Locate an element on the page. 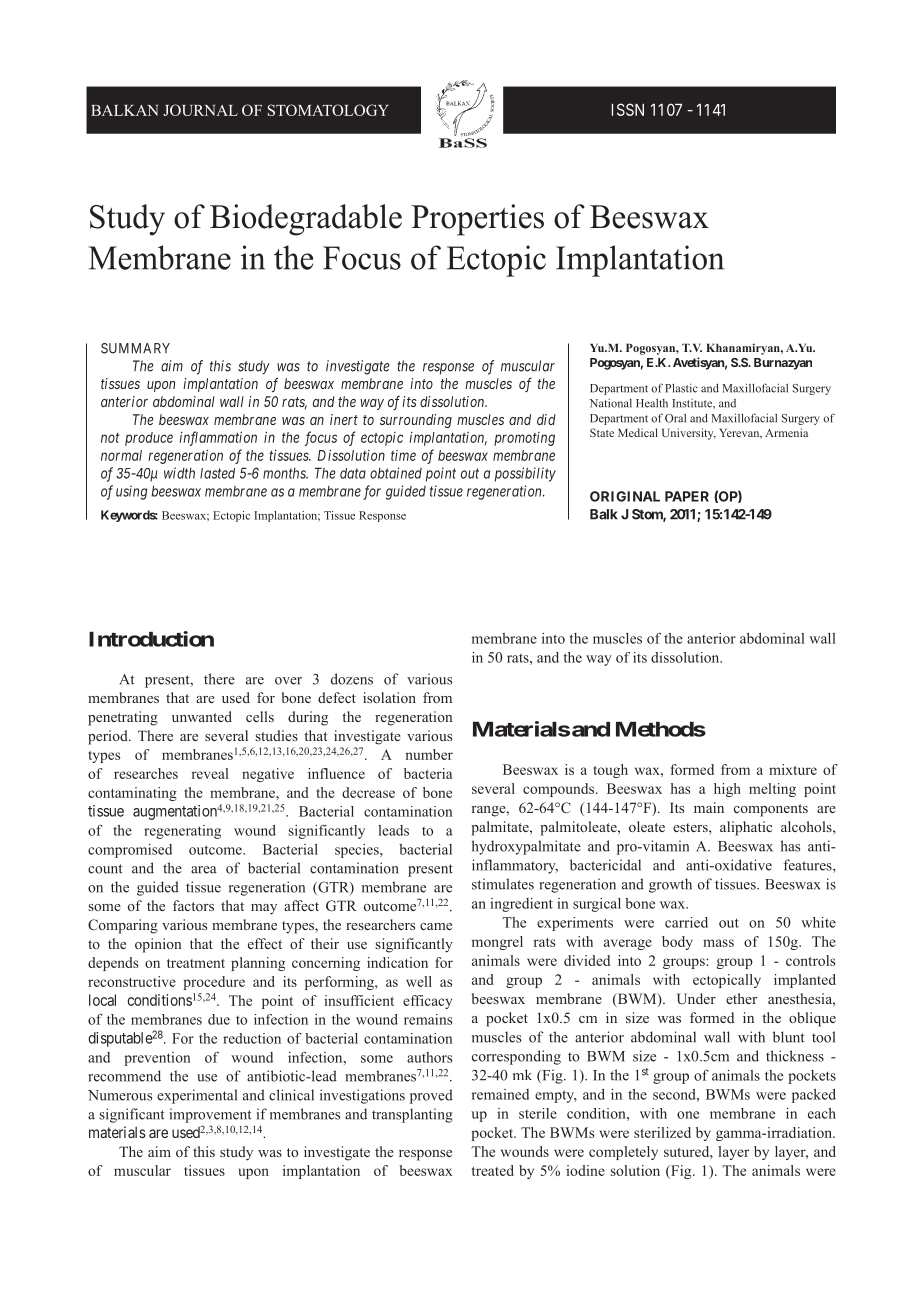 The height and width of the document is (1308, 924). improvement is located at coordinates (210, 1115).
